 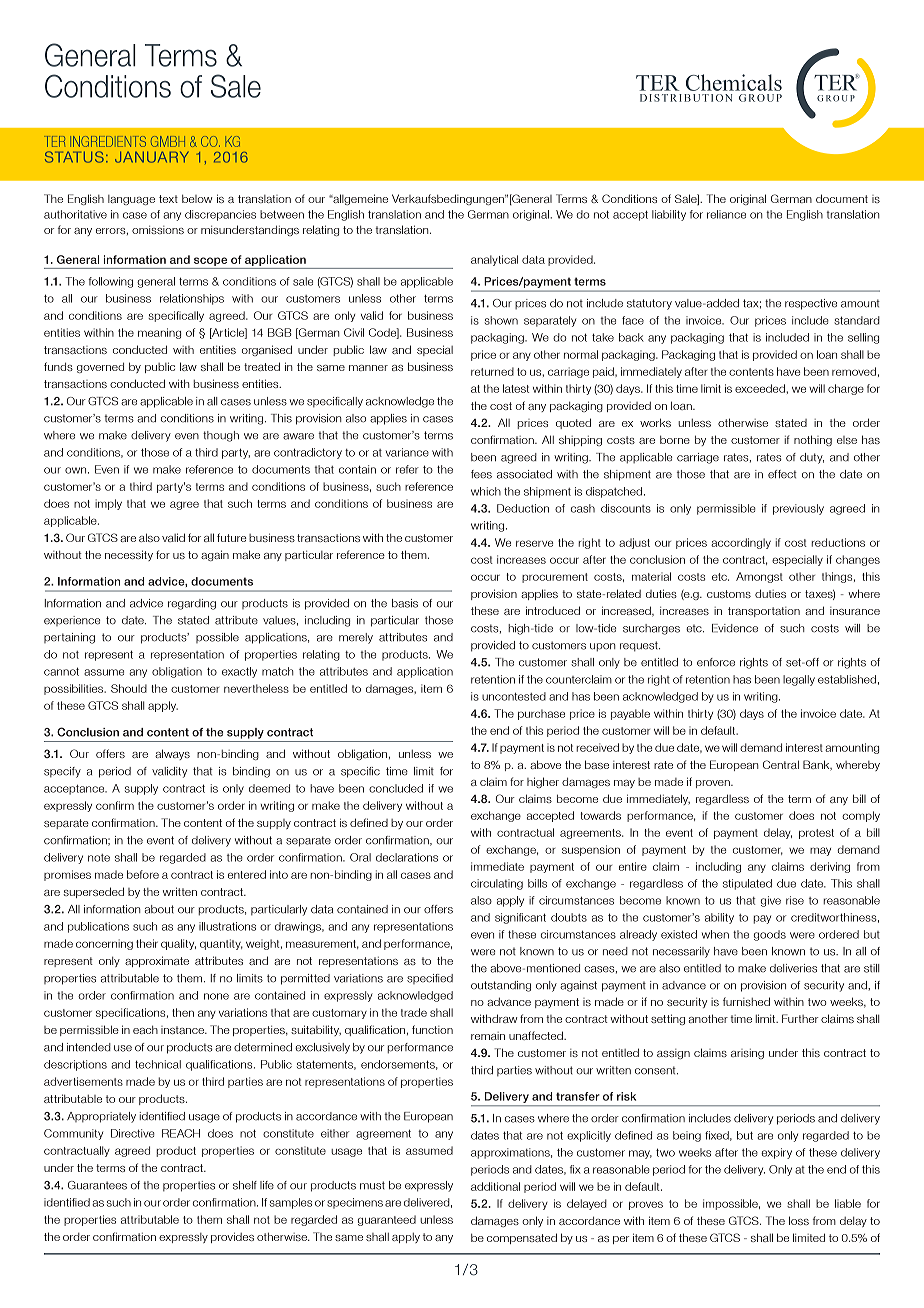 What do you see at coordinates (799, 1220) in the document?
I see `loss` at bounding box center [799, 1220].
